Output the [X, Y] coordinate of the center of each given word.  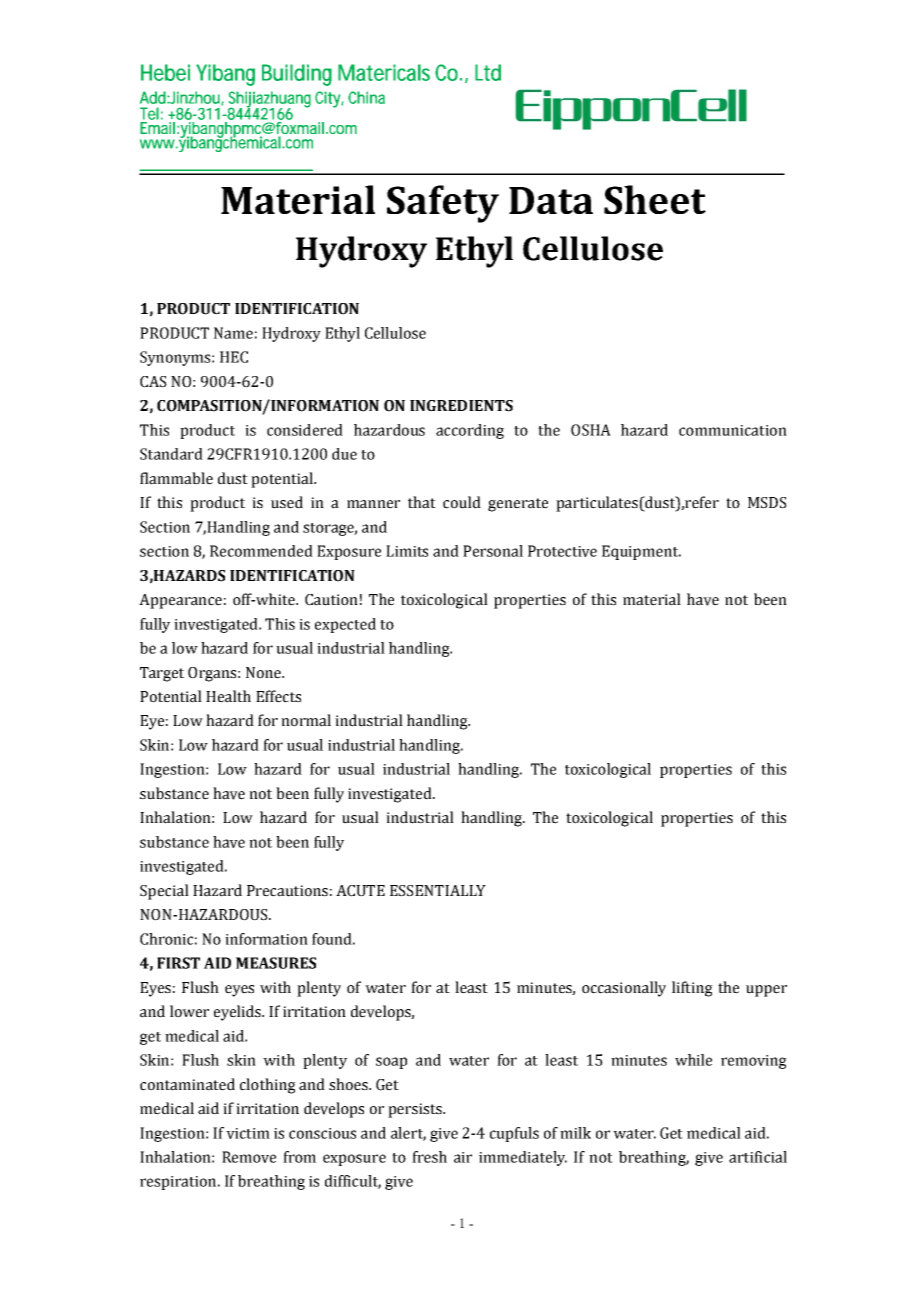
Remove [249, 1157]
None [264, 673]
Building [297, 75]
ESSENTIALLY [438, 891]
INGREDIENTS [461, 406]
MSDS [767, 503]
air [463, 1157]
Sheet [655, 199]
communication [733, 430]
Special [164, 892]
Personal [493, 551]
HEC [234, 357]
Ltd [488, 72]
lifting [692, 989]
